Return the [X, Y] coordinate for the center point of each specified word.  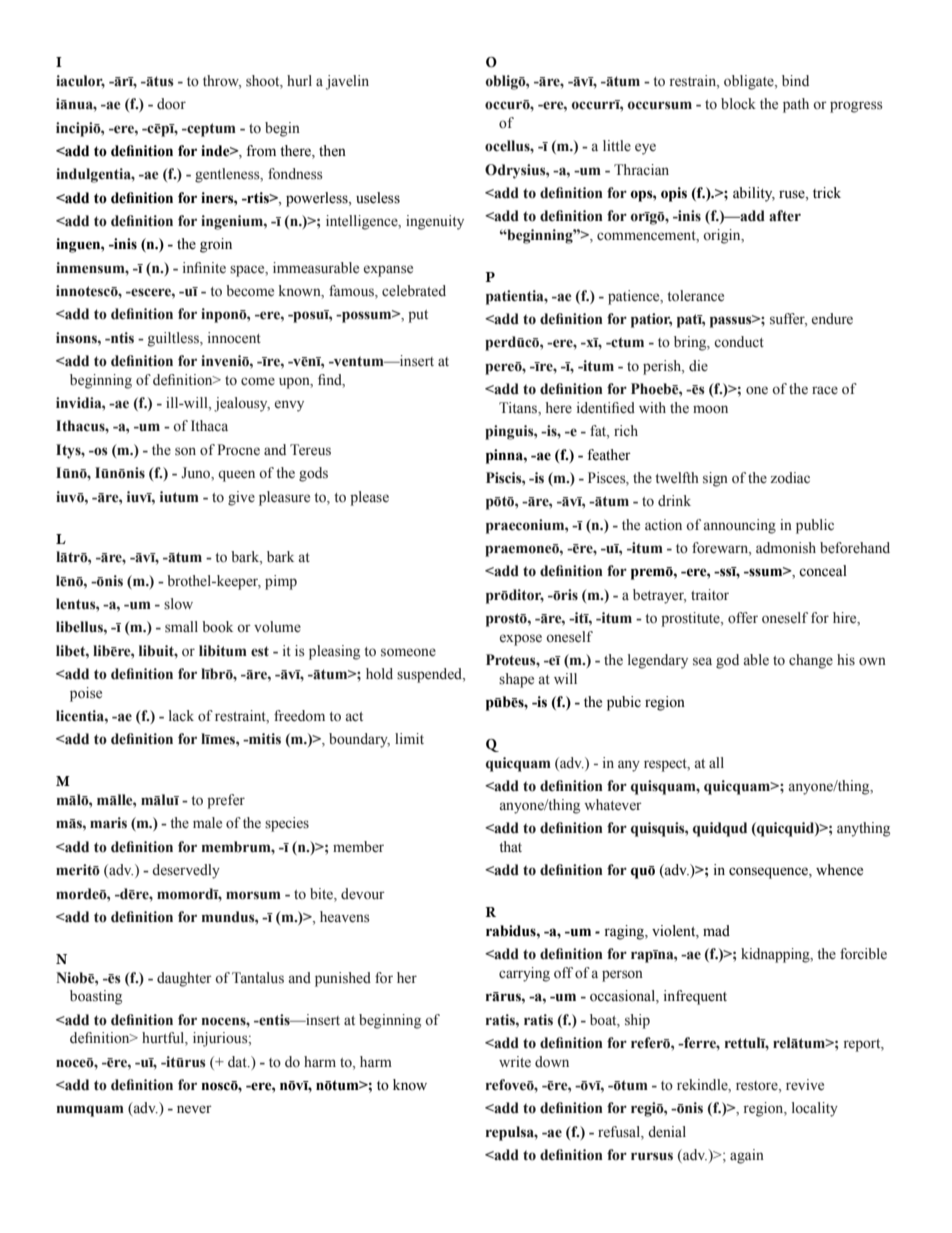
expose [521, 640]
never [194, 1109]
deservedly [186, 871]
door [171, 104]
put [418, 316]
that [510, 846]
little [617, 146]
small [181, 627]
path [796, 105]
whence [839, 870]
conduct [739, 342]
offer [743, 618]
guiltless [174, 339]
